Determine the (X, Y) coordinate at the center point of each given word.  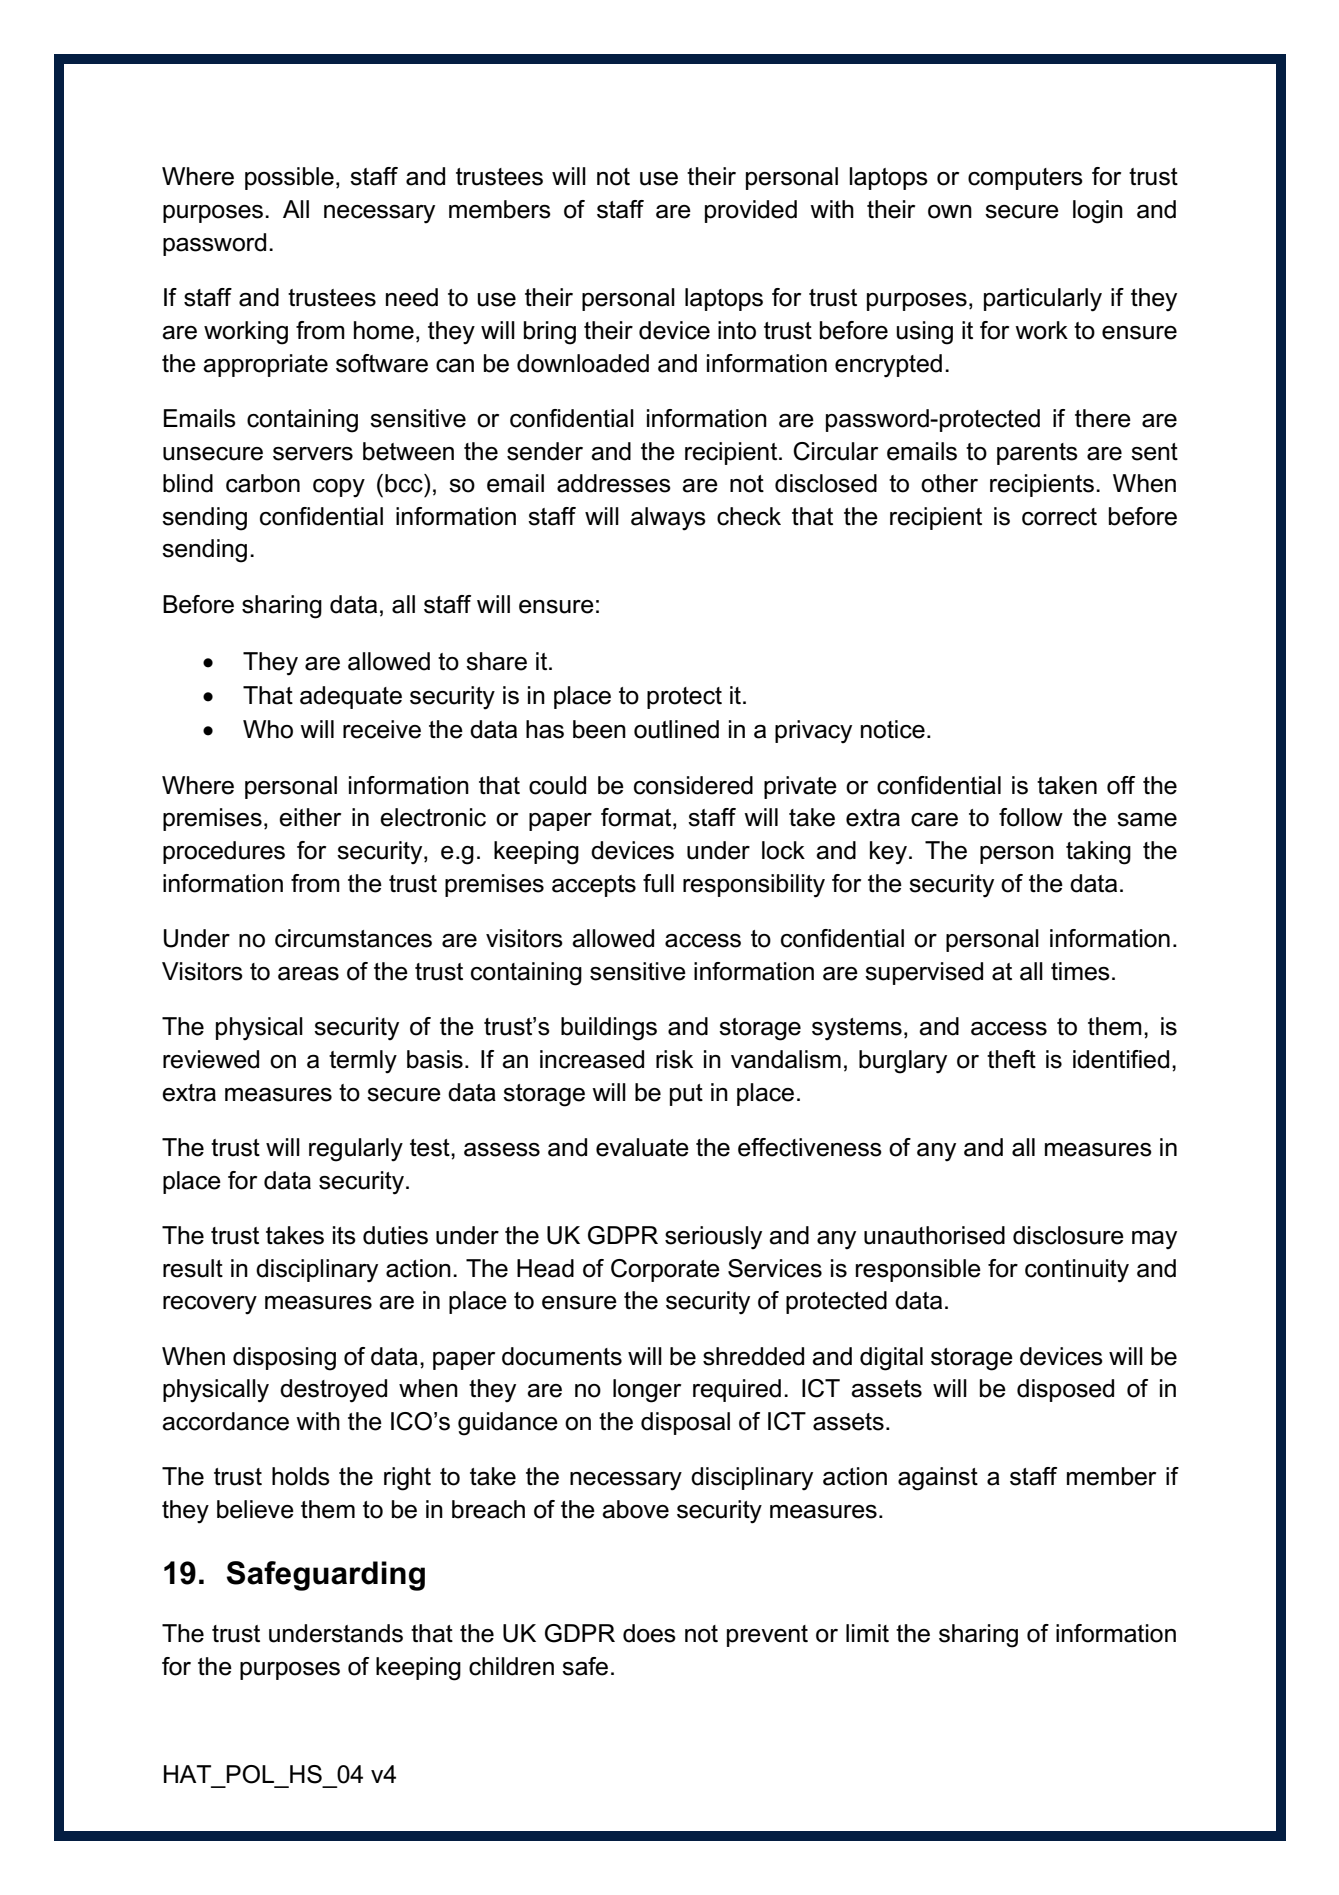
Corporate (665, 1270)
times (1080, 971)
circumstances (353, 938)
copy (339, 488)
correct (1059, 517)
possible (289, 178)
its (344, 1235)
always (668, 519)
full (658, 883)
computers (1025, 179)
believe (255, 1509)
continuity (1077, 1271)
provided (751, 211)
